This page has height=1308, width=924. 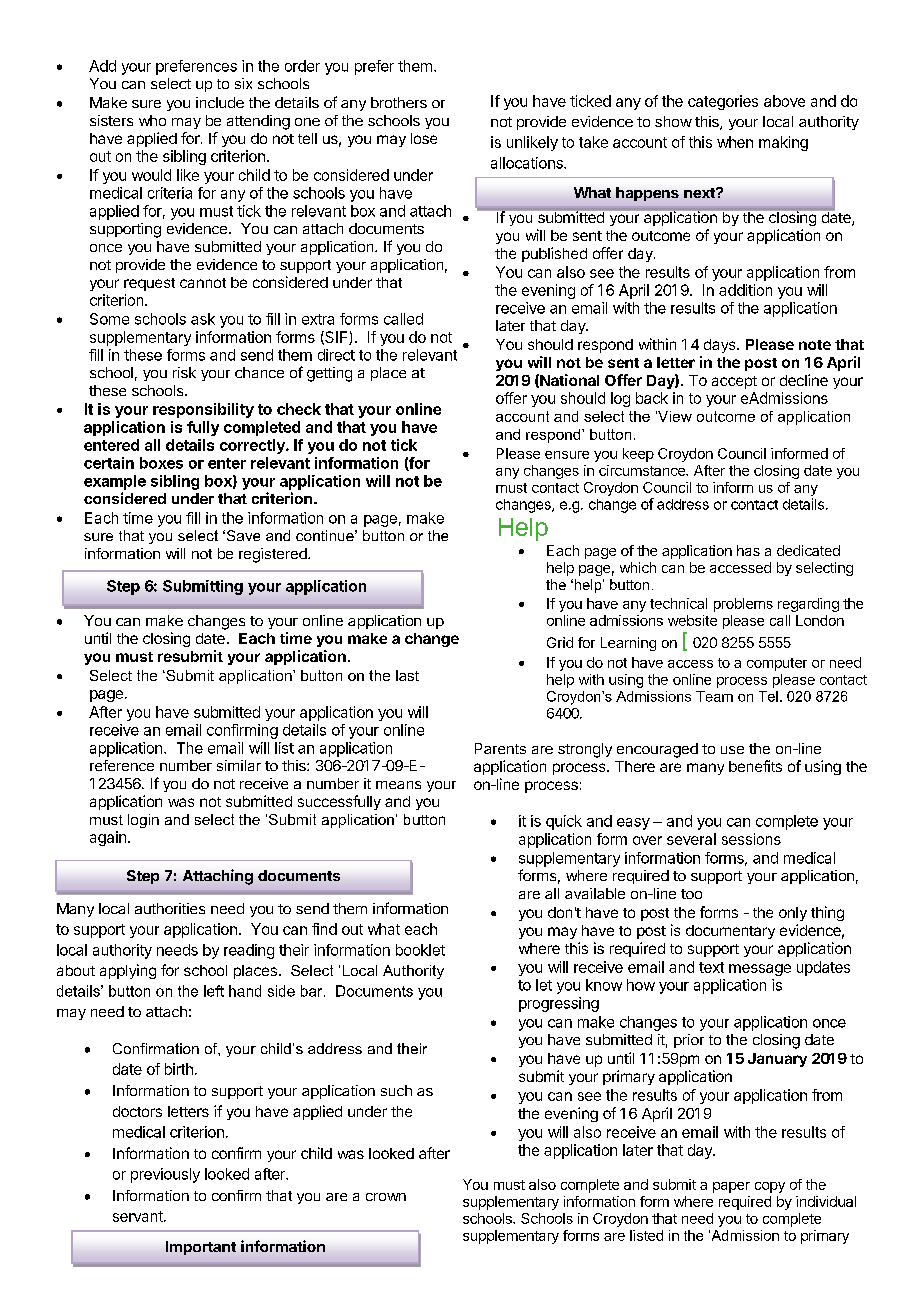 What do you see at coordinates (139, 1216) in the page?
I see `servant` at bounding box center [139, 1216].
